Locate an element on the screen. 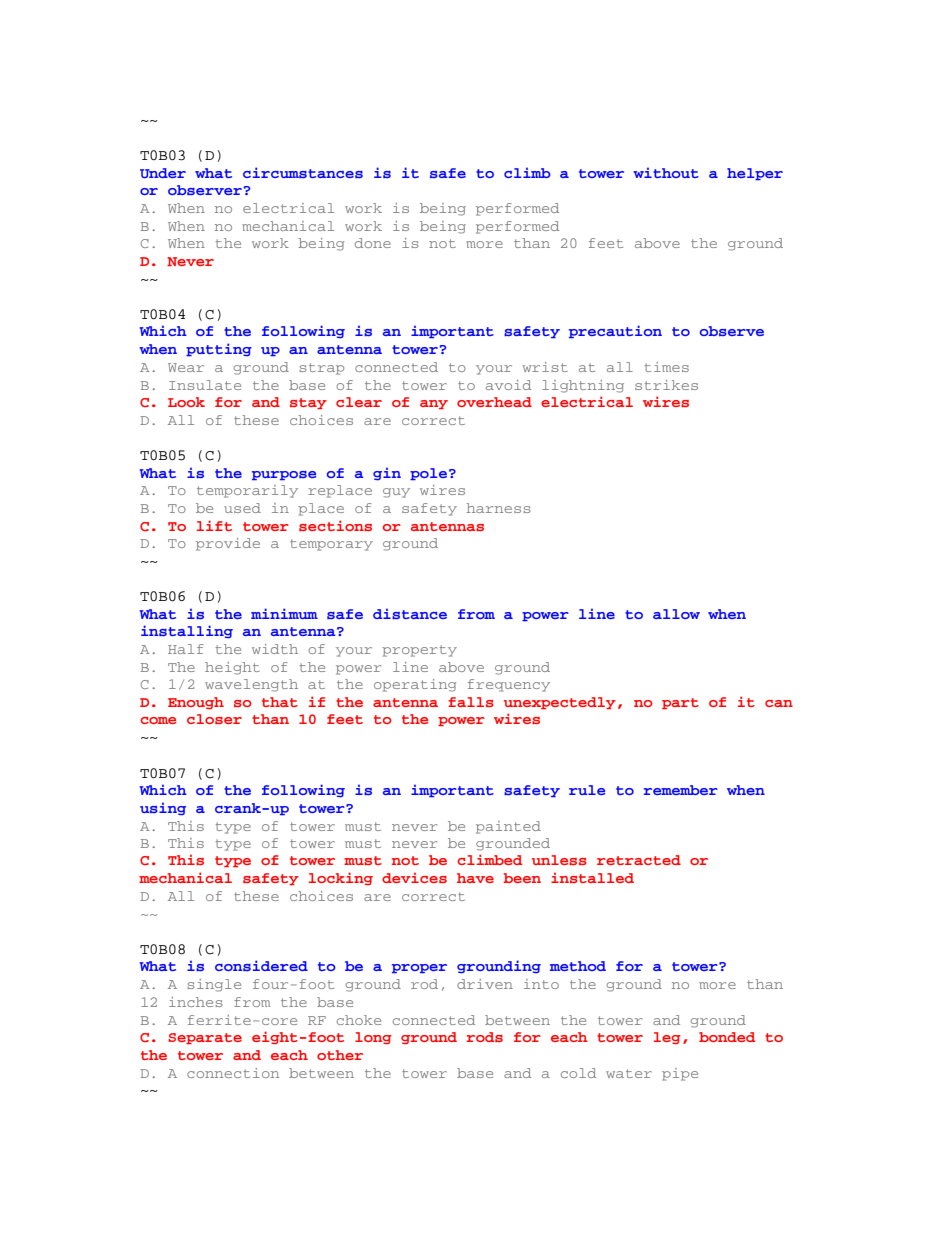 The height and width of the screenshot is (1233, 952). allow is located at coordinates (676, 614).
